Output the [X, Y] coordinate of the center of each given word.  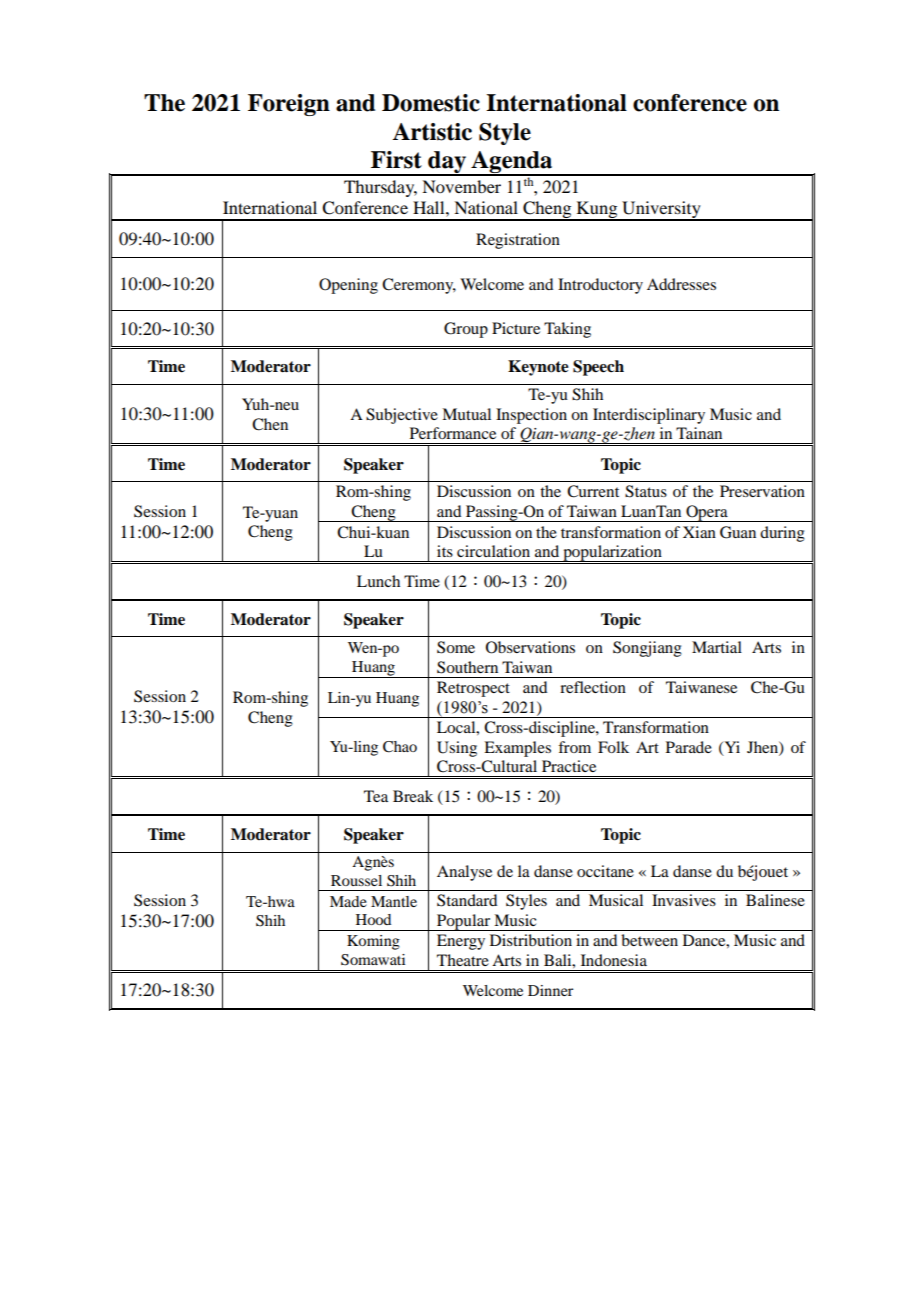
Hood [373, 919]
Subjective [402, 416]
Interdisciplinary [649, 416]
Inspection [531, 416]
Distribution [531, 940]
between [649, 940]
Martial [717, 647]
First [396, 160]
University [661, 211]
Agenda [512, 163]
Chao [400, 747]
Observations [530, 647]
